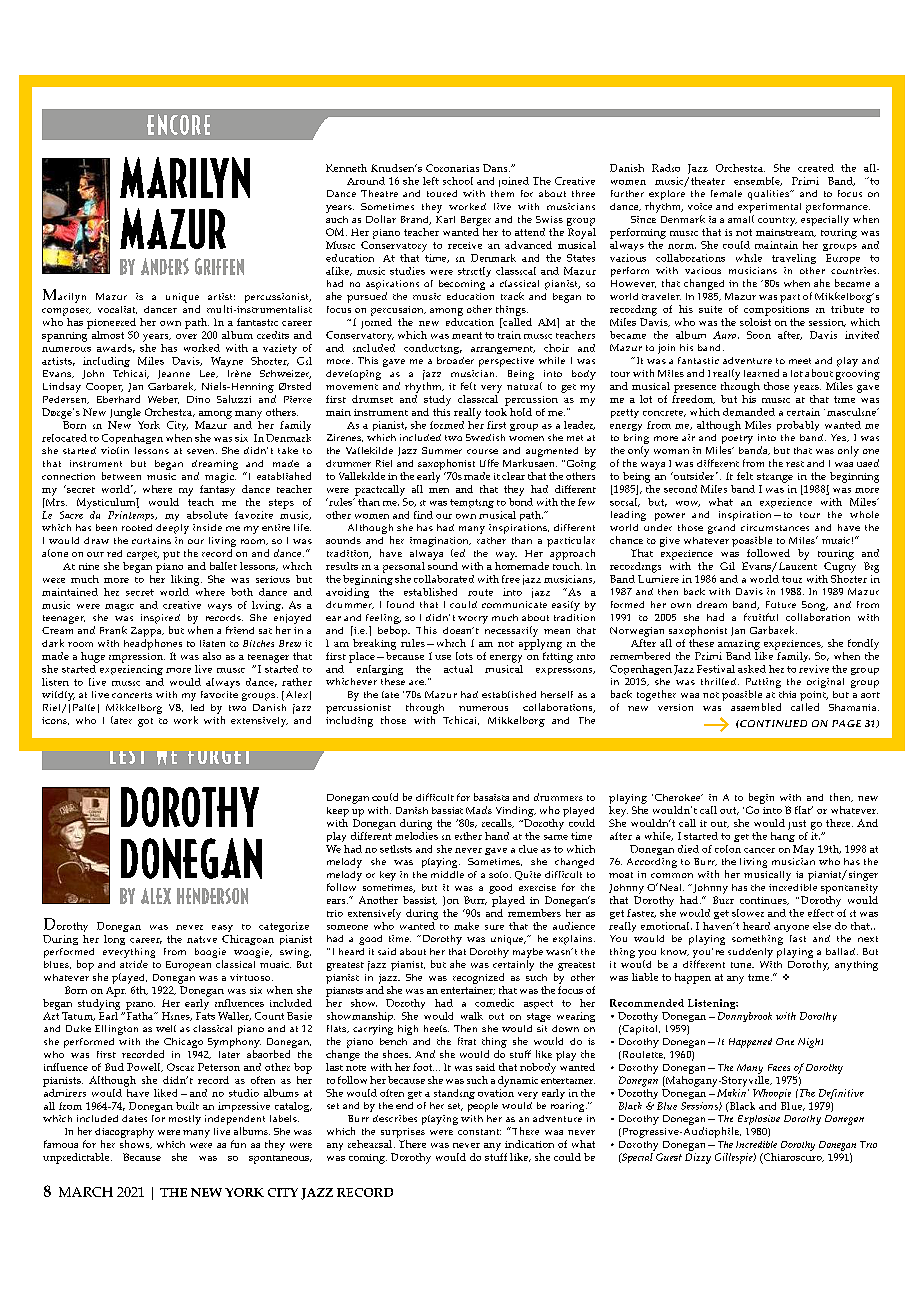 The width and height of the screenshot is (924, 1308). Describe the element at coordinates (458, 669) in the screenshot. I see `actual` at that location.
